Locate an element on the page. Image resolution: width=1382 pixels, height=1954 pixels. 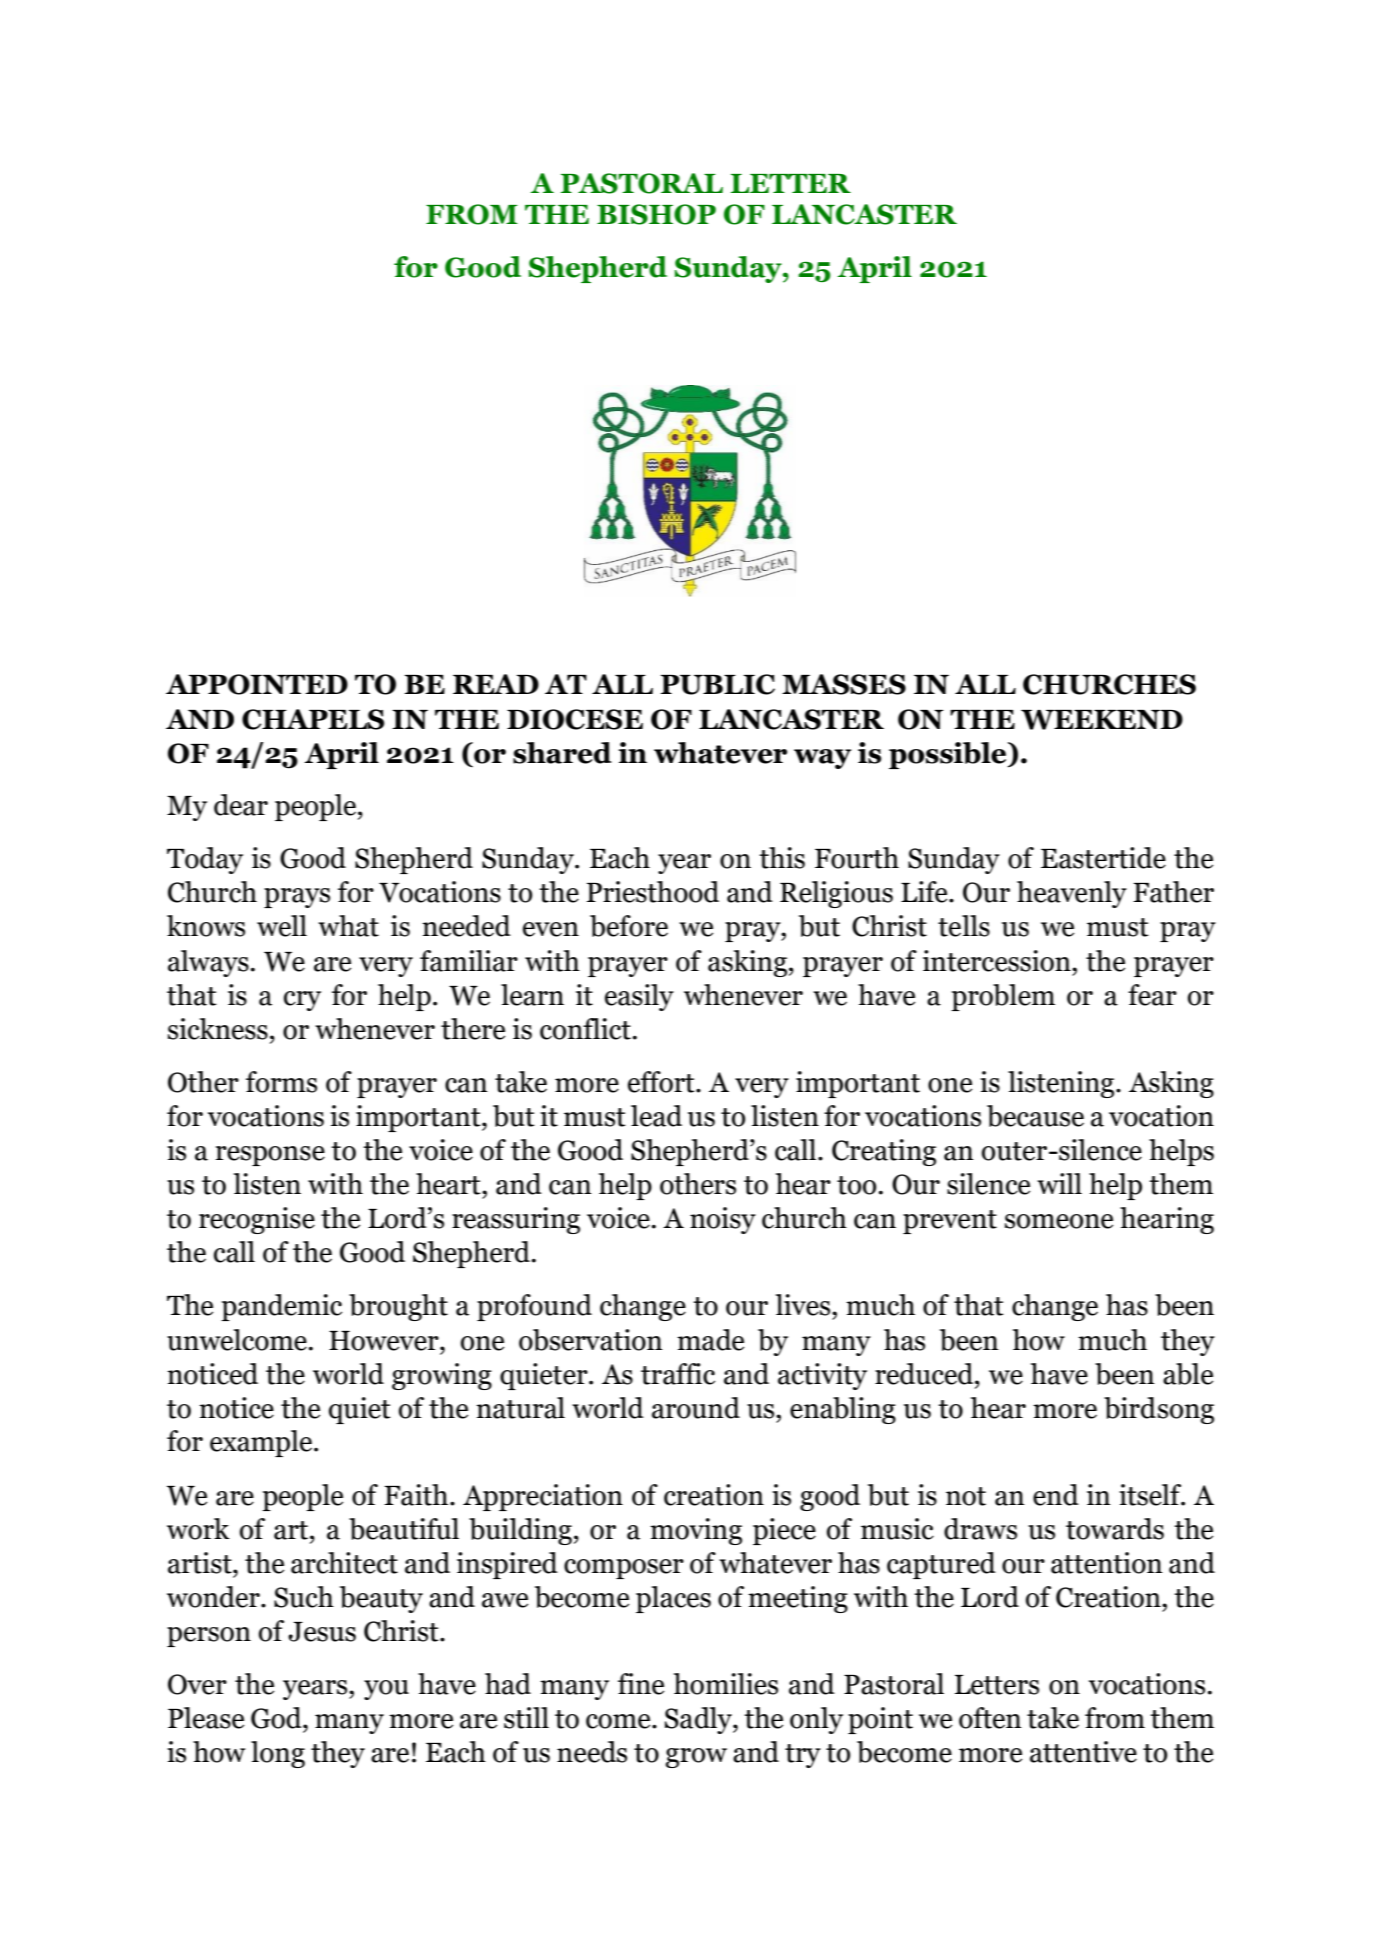
intercession is located at coordinates (998, 961).
